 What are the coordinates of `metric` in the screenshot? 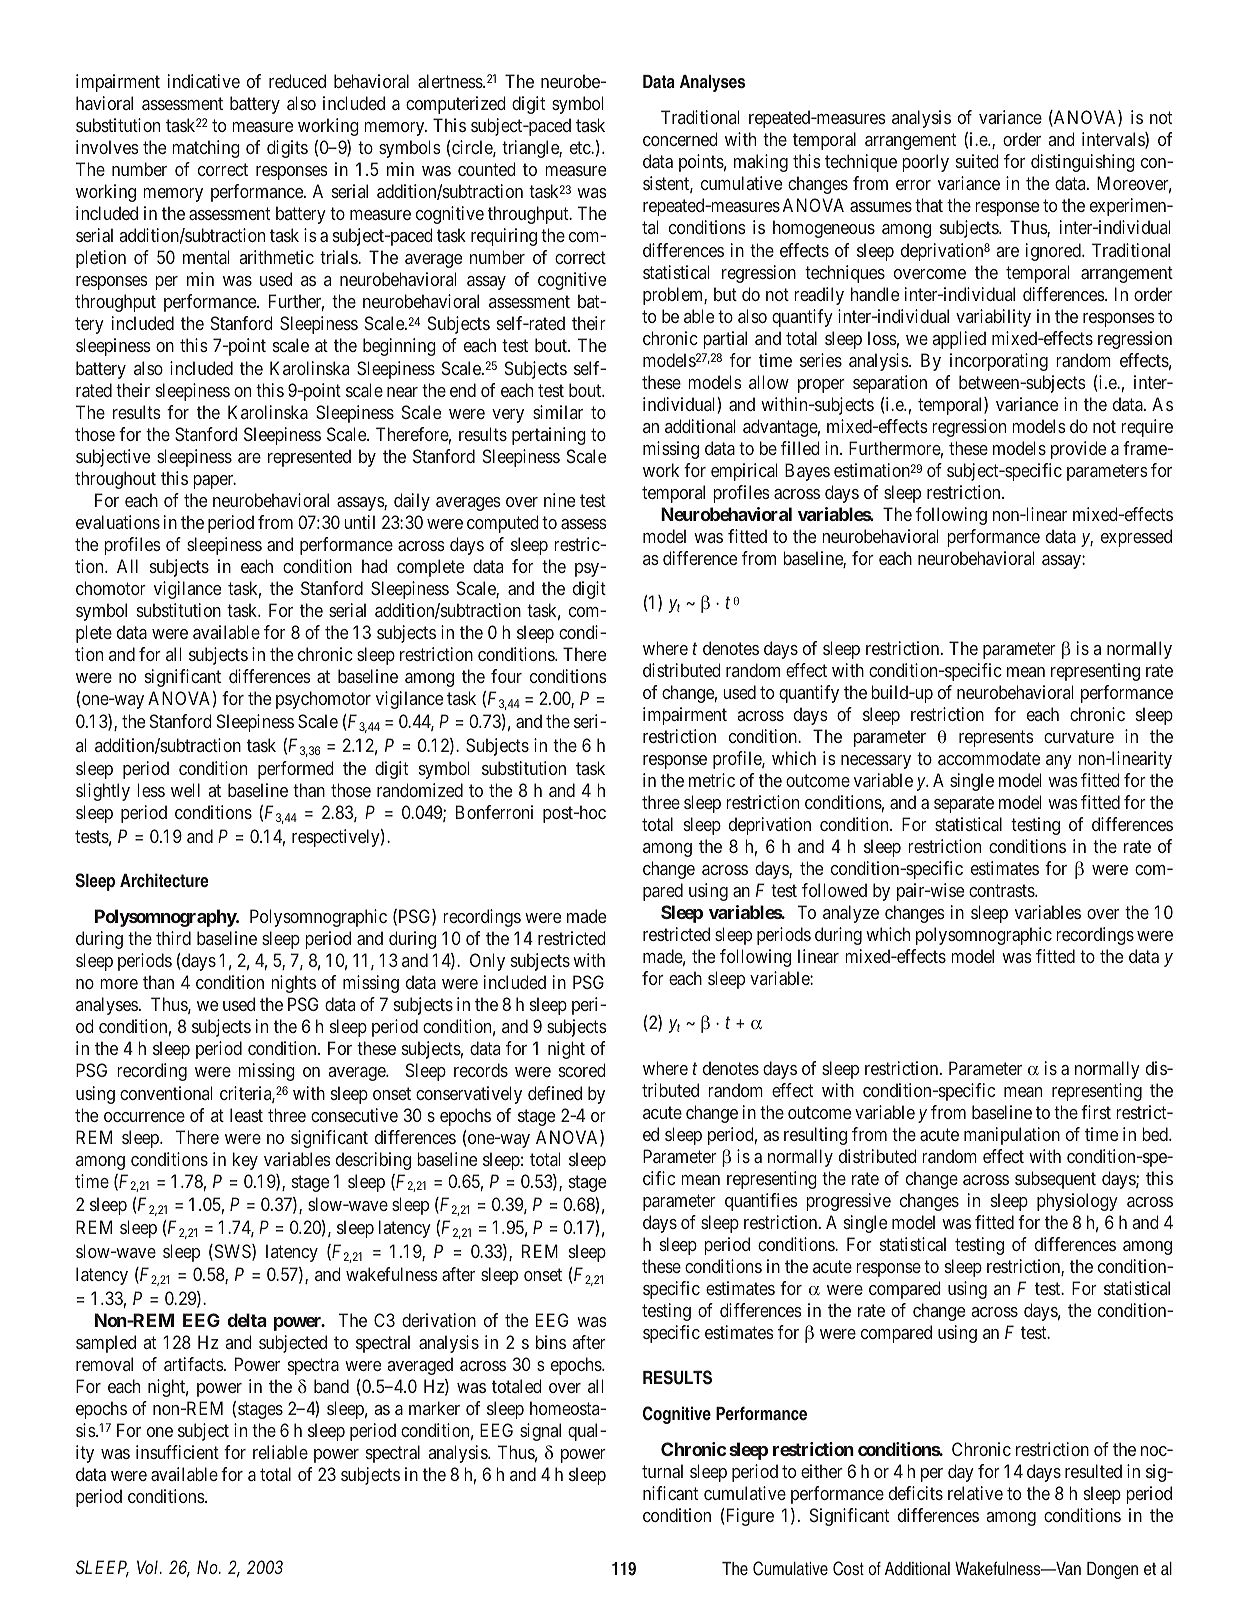 It's located at (712, 780).
